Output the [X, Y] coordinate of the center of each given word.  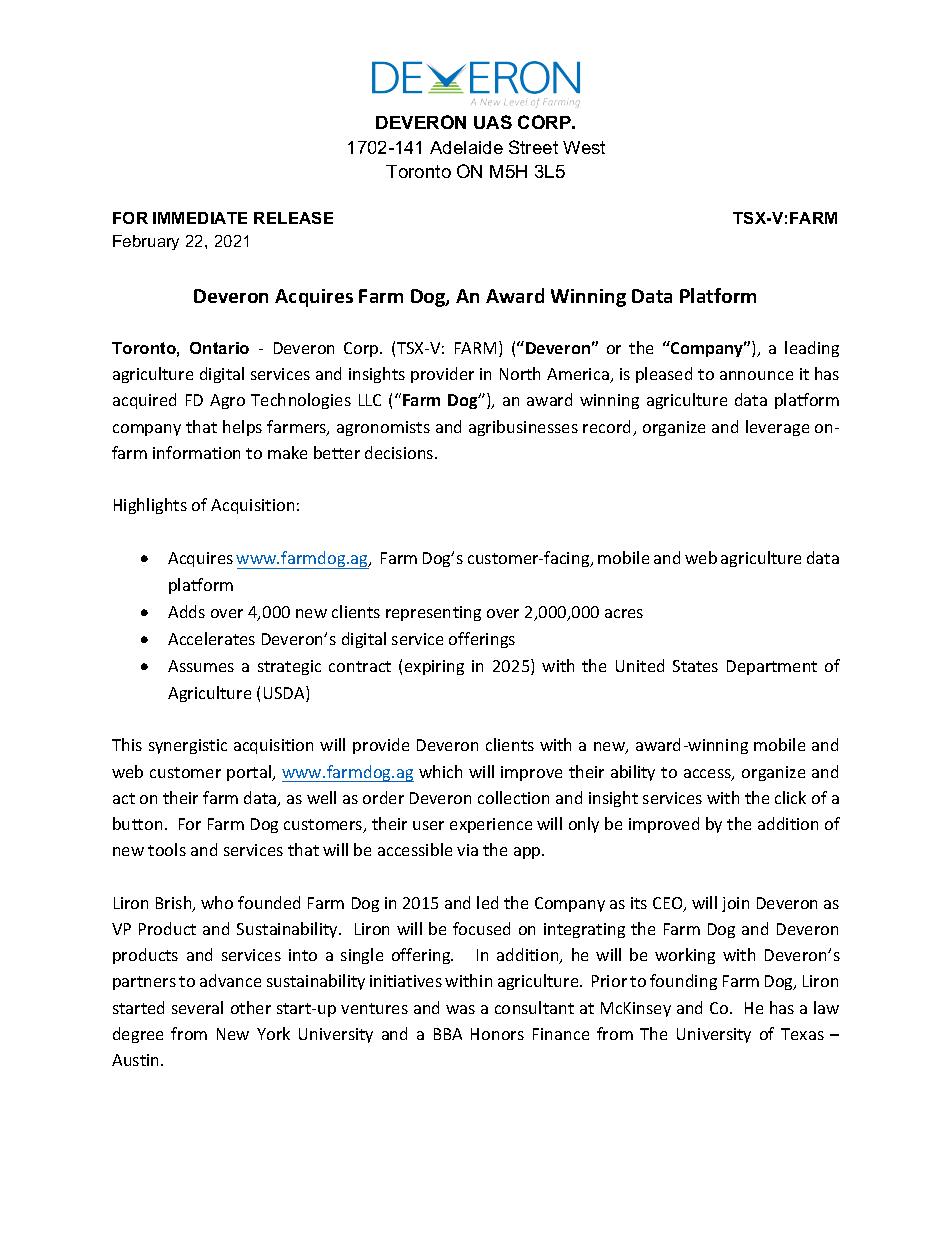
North [520, 373]
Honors [497, 1034]
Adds [186, 611]
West [584, 147]
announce [756, 375]
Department [772, 667]
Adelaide [466, 147]
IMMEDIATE [200, 218]
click [790, 797]
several [197, 1007]
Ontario [219, 348]
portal [250, 773]
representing [433, 613]
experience [491, 825]
